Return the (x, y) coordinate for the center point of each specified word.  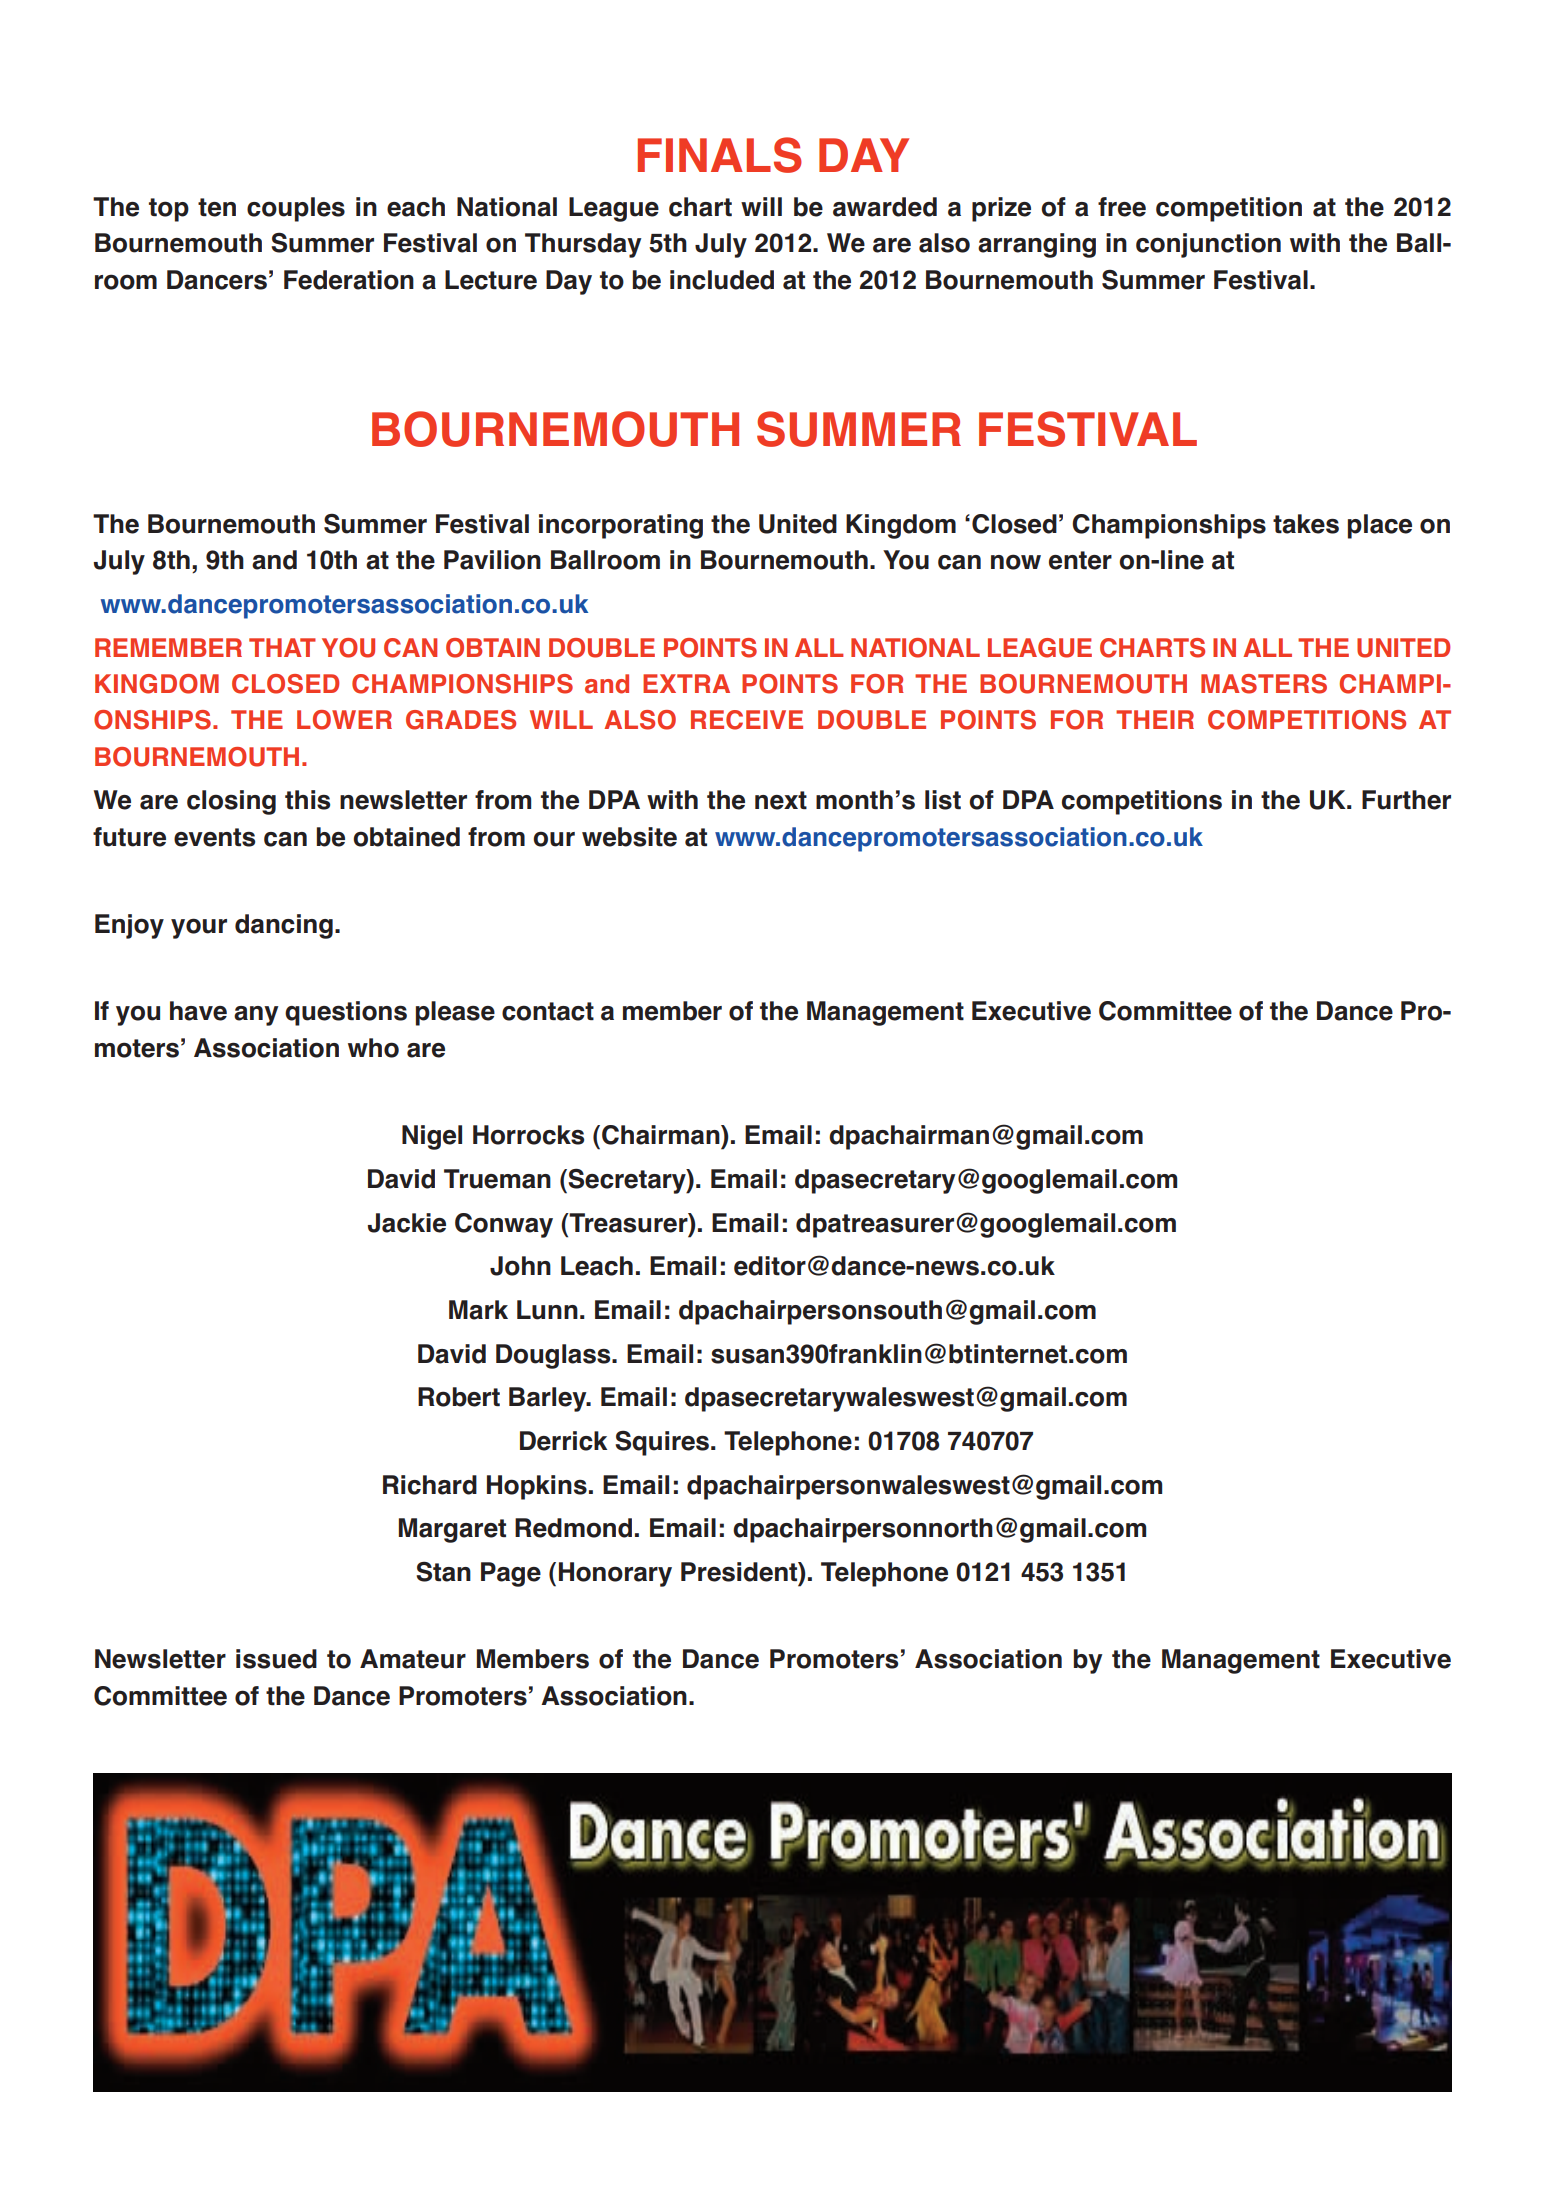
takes (1306, 524)
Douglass (554, 1356)
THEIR (1155, 719)
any (256, 1016)
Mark (478, 1310)
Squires (662, 1443)
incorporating (621, 526)
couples (296, 209)
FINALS (720, 155)
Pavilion (492, 560)
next (781, 800)
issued (276, 1659)
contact (548, 1011)
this (307, 800)
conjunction (1208, 245)
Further (1406, 800)
